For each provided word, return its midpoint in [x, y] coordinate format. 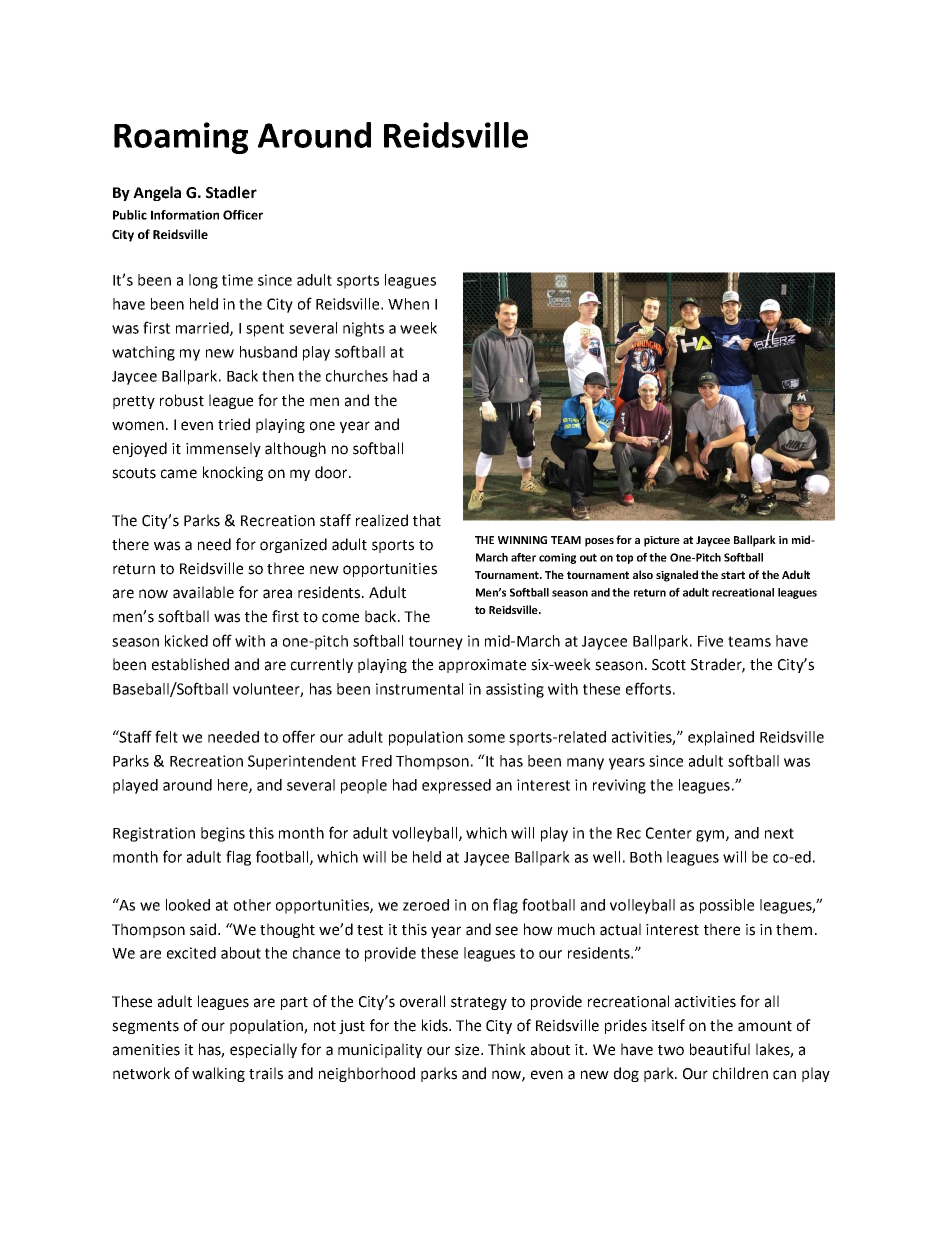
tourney [436, 643]
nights [363, 329]
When [408, 304]
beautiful [720, 1049]
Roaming [181, 138]
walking [218, 1074]
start [733, 575]
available [203, 592]
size [468, 1050]
